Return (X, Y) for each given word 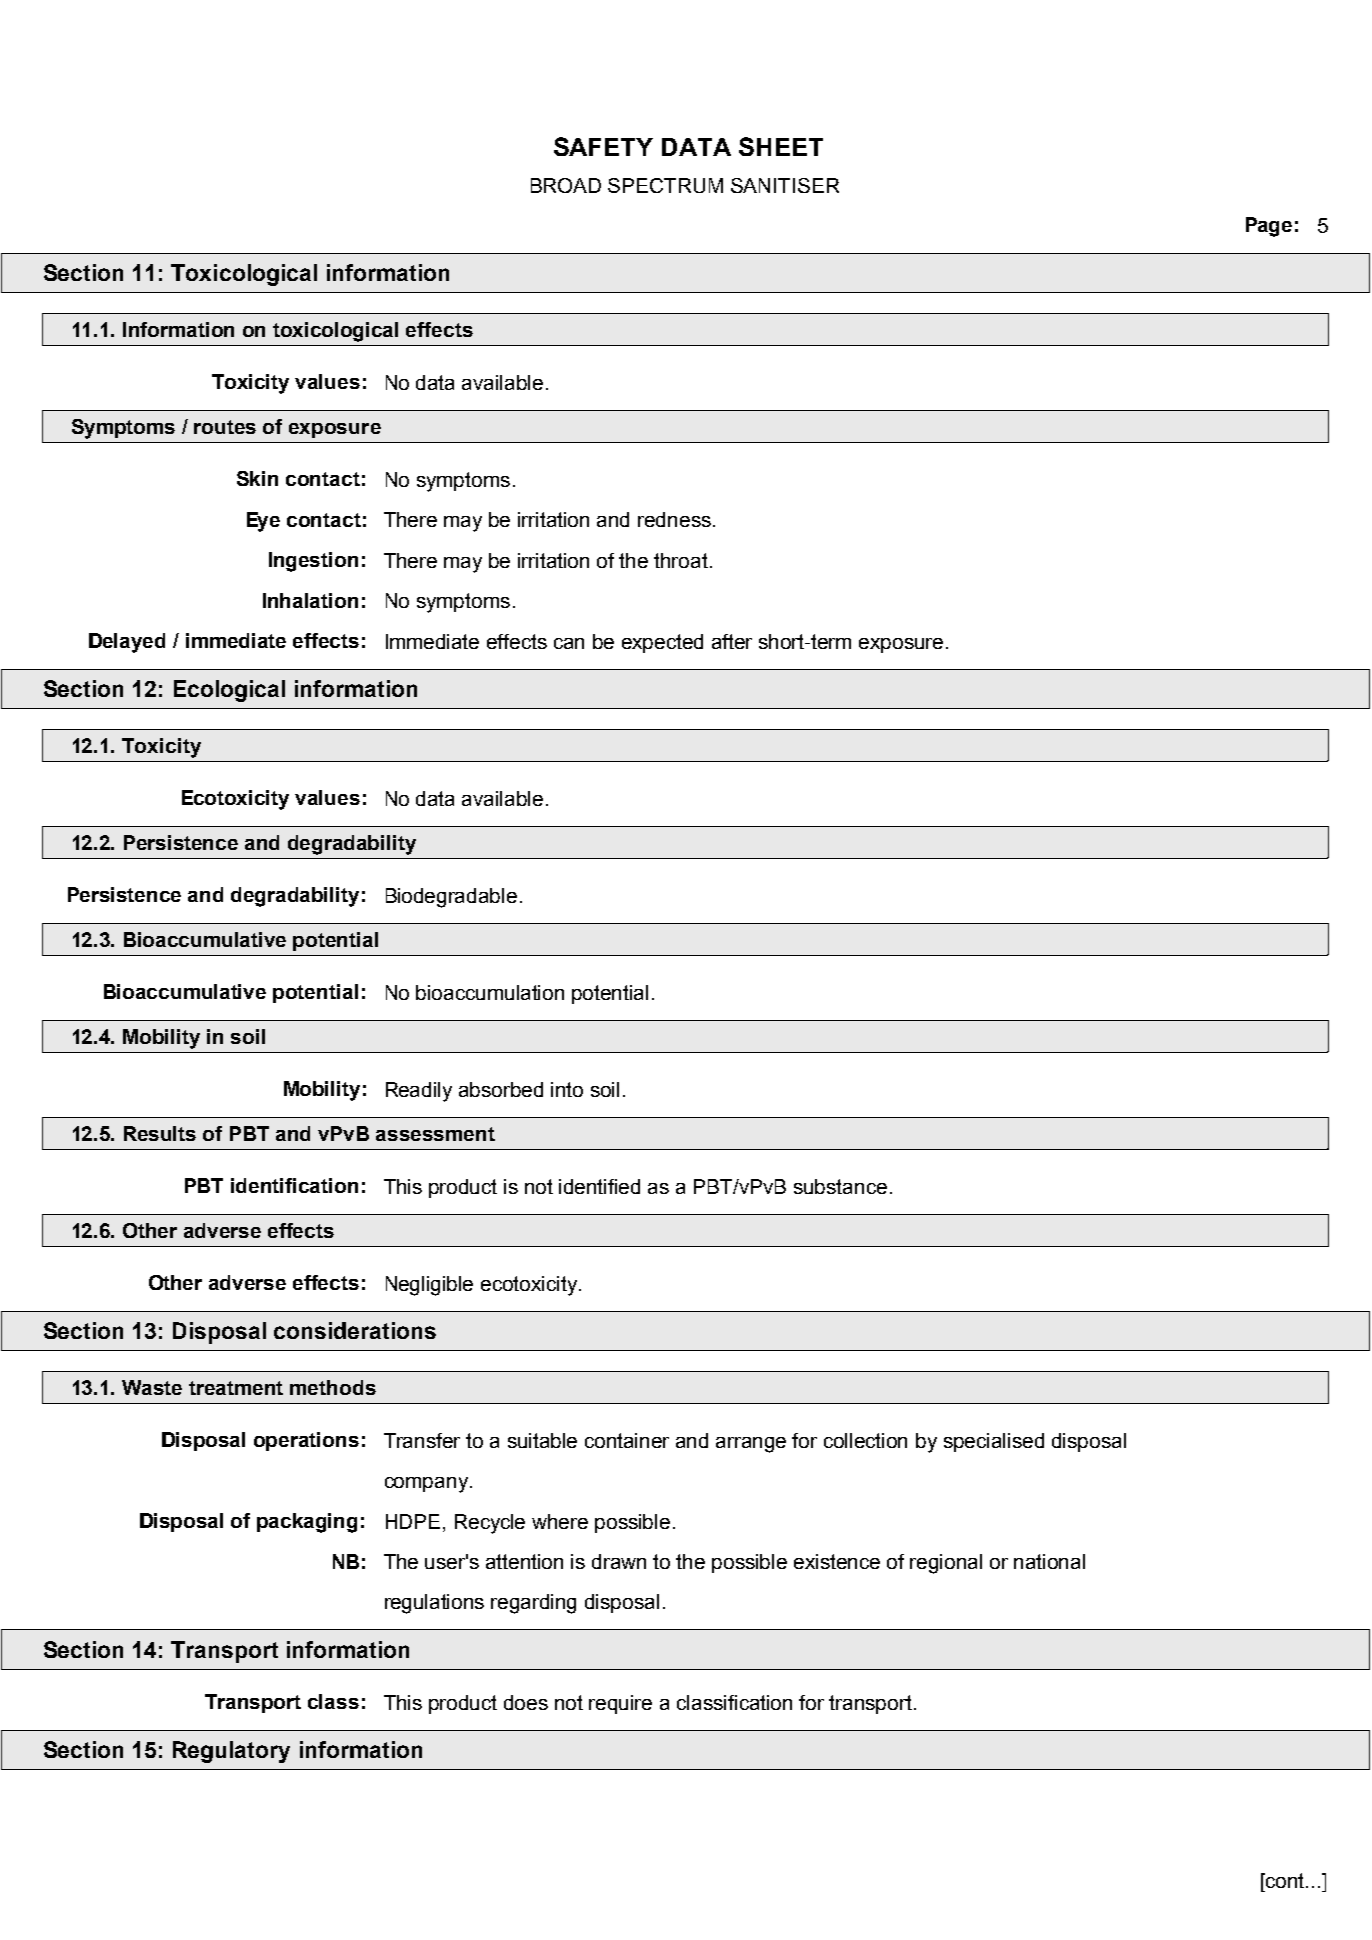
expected (662, 643)
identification (294, 1185)
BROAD (566, 185)
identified (599, 1186)
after (732, 641)
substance (840, 1186)
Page (1269, 227)
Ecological (229, 691)
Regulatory (231, 1752)
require (620, 1704)
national (1049, 1561)
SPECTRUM (665, 185)
